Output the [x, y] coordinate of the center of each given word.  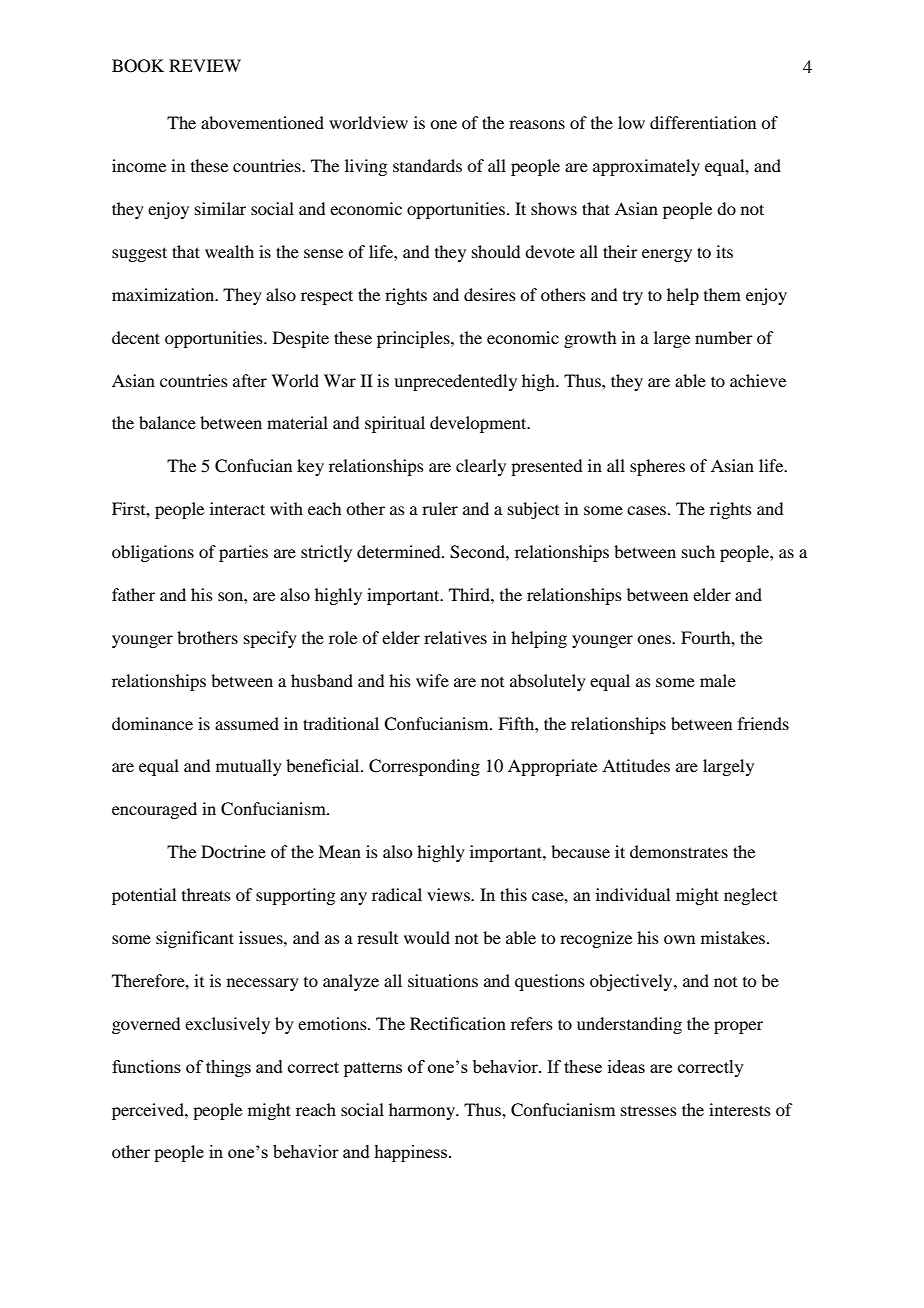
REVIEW [205, 65]
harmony [423, 1111]
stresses [649, 1111]
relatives [455, 637]
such [698, 551]
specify [270, 639]
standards [427, 165]
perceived [149, 1111]
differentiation [703, 122]
